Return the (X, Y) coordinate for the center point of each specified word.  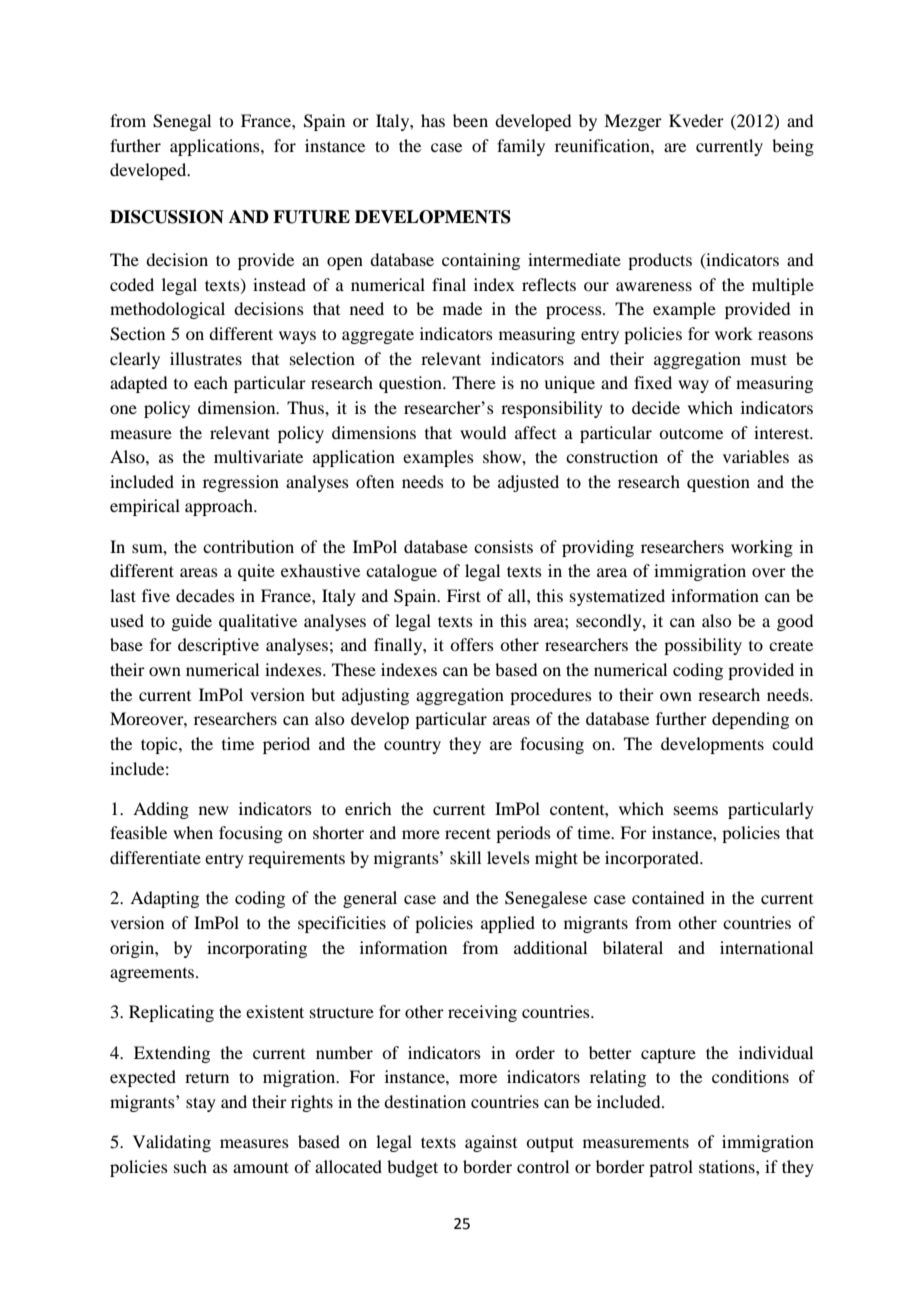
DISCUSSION (167, 217)
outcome (691, 433)
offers (472, 644)
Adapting (164, 899)
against (491, 1143)
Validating (172, 1143)
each (211, 382)
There (474, 382)
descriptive (218, 646)
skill (465, 857)
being (793, 147)
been (470, 120)
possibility (703, 646)
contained (668, 897)
